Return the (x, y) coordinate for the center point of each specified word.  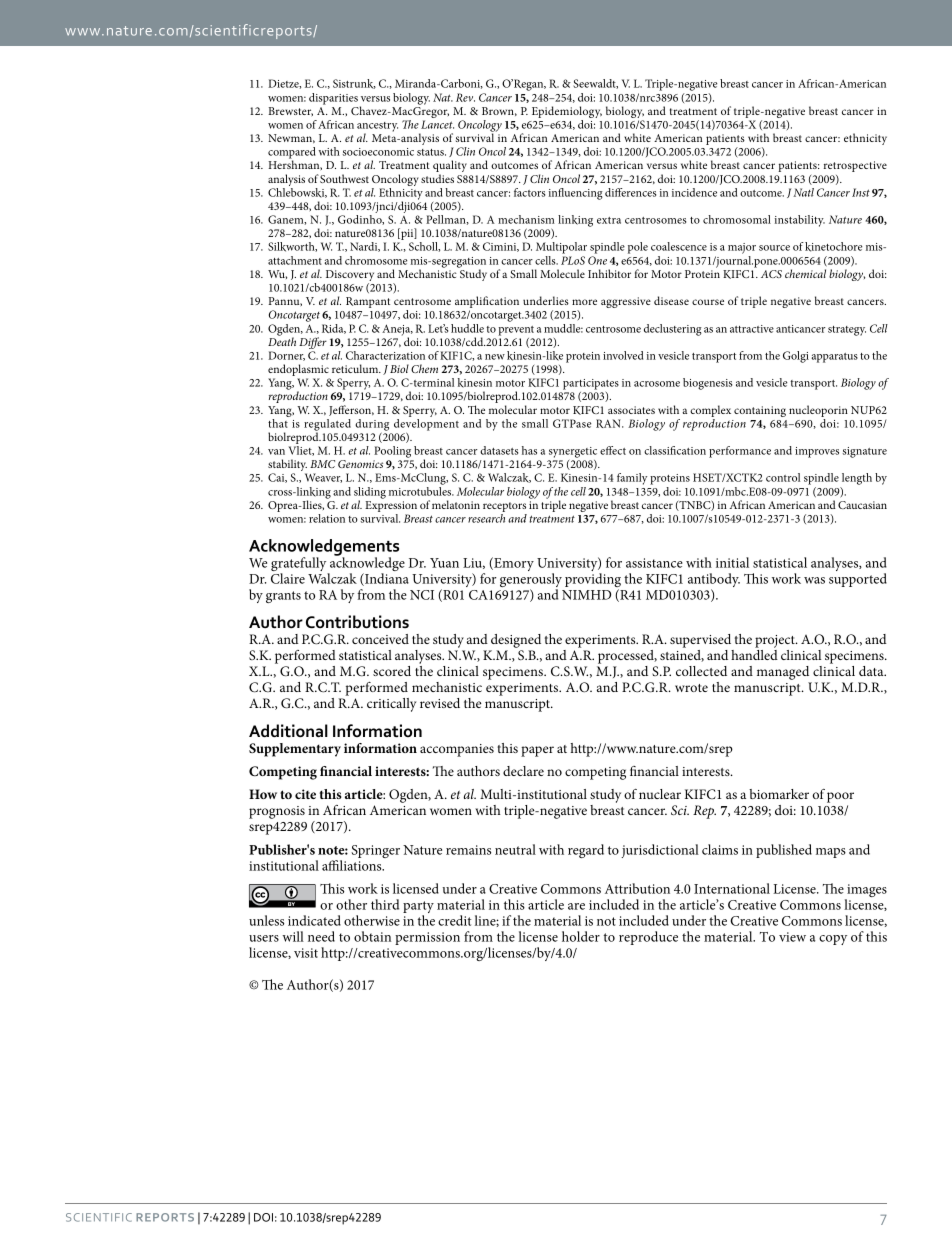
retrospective (855, 166)
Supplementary (295, 750)
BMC (322, 464)
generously (531, 581)
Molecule (562, 273)
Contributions (357, 622)
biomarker (779, 794)
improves (817, 452)
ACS (771, 274)
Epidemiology (567, 113)
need (321, 936)
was (814, 580)
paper (537, 751)
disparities (333, 99)
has (529, 450)
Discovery (350, 277)
